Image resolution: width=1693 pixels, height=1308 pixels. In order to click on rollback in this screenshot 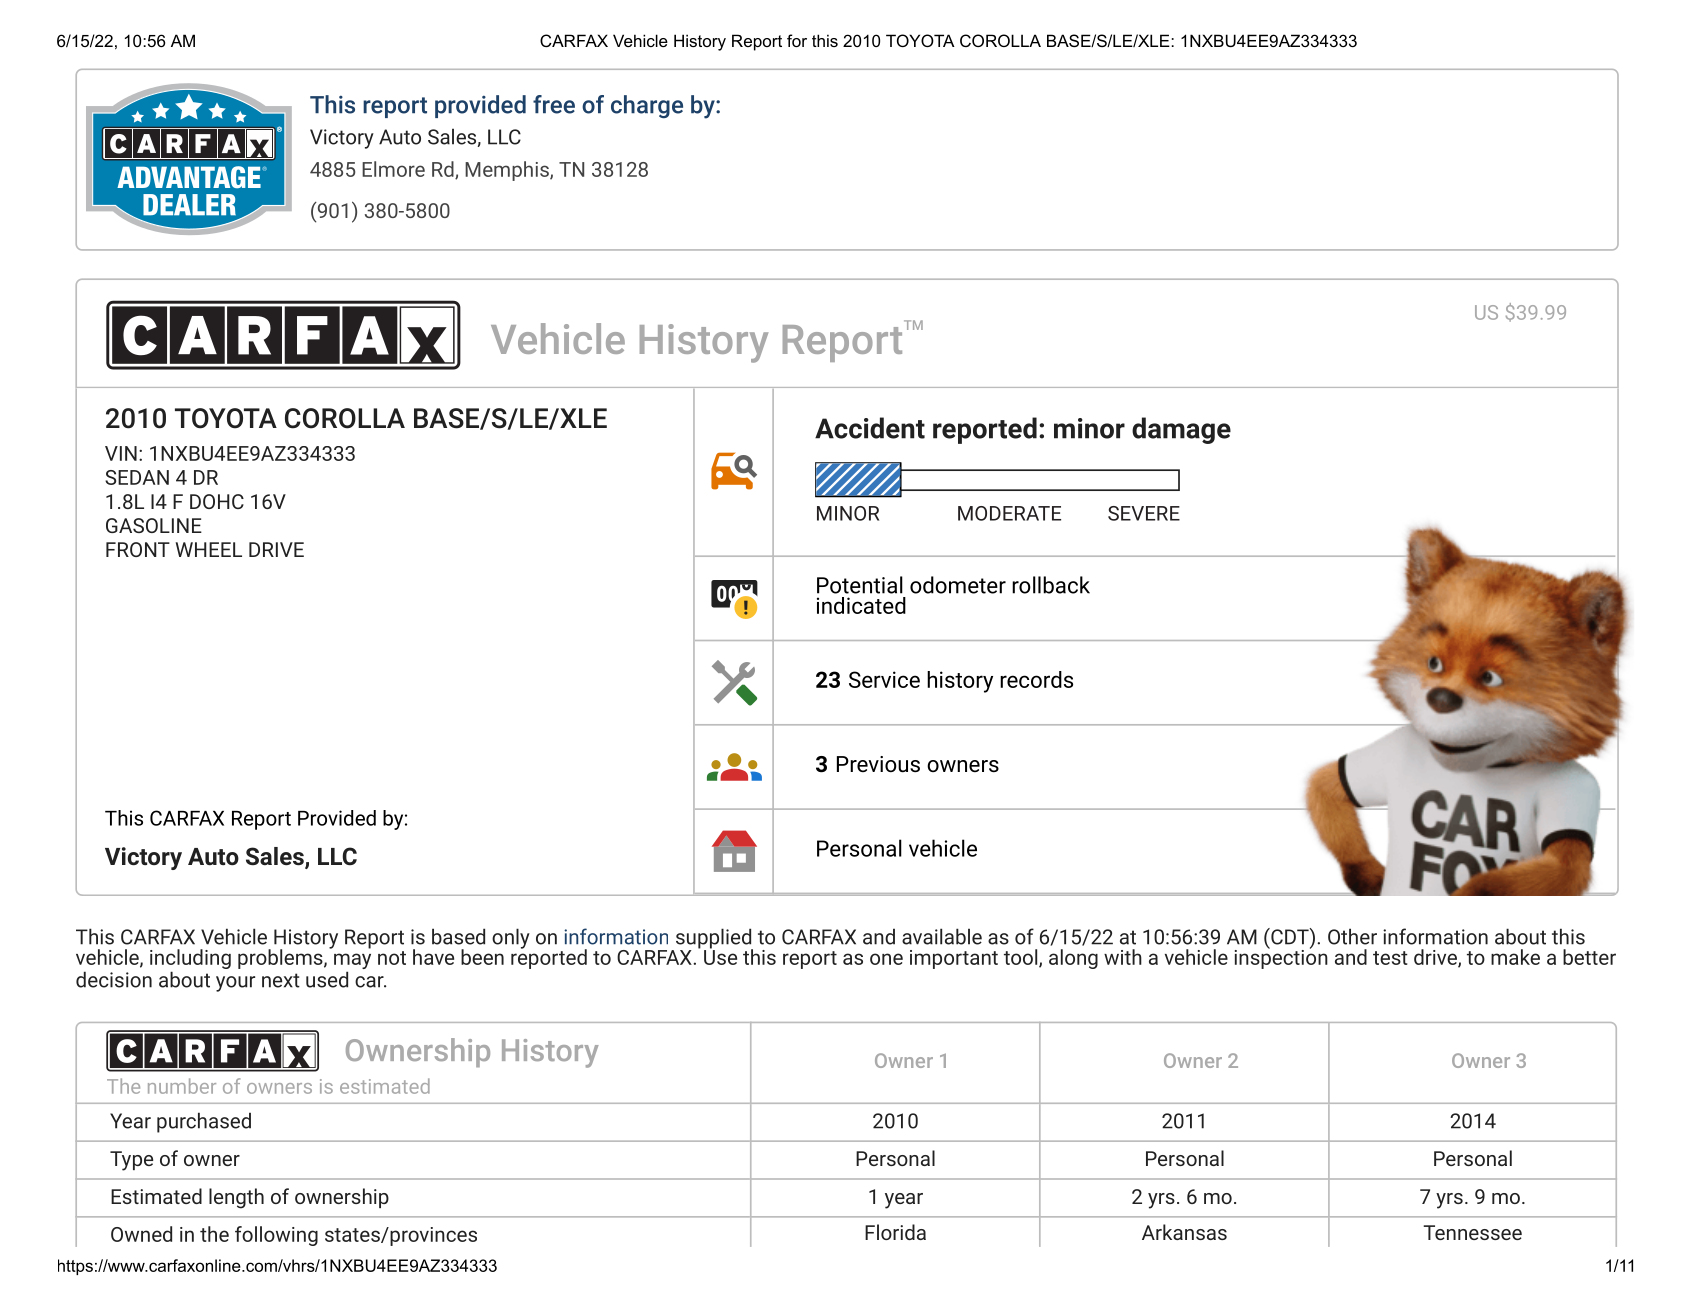, I will do `click(1051, 585)`.
